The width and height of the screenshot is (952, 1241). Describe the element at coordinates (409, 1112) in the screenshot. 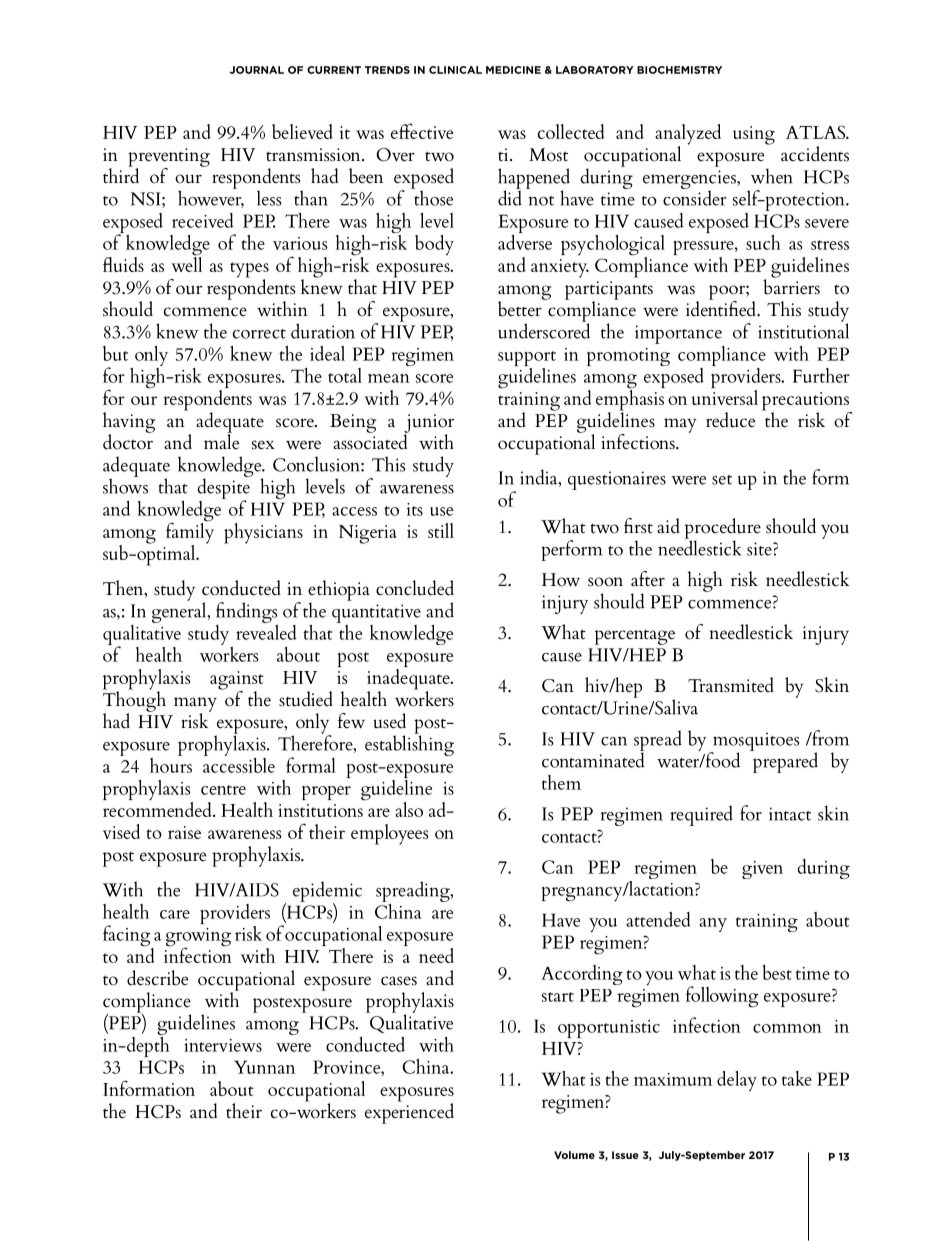

I see `experienced` at that location.
